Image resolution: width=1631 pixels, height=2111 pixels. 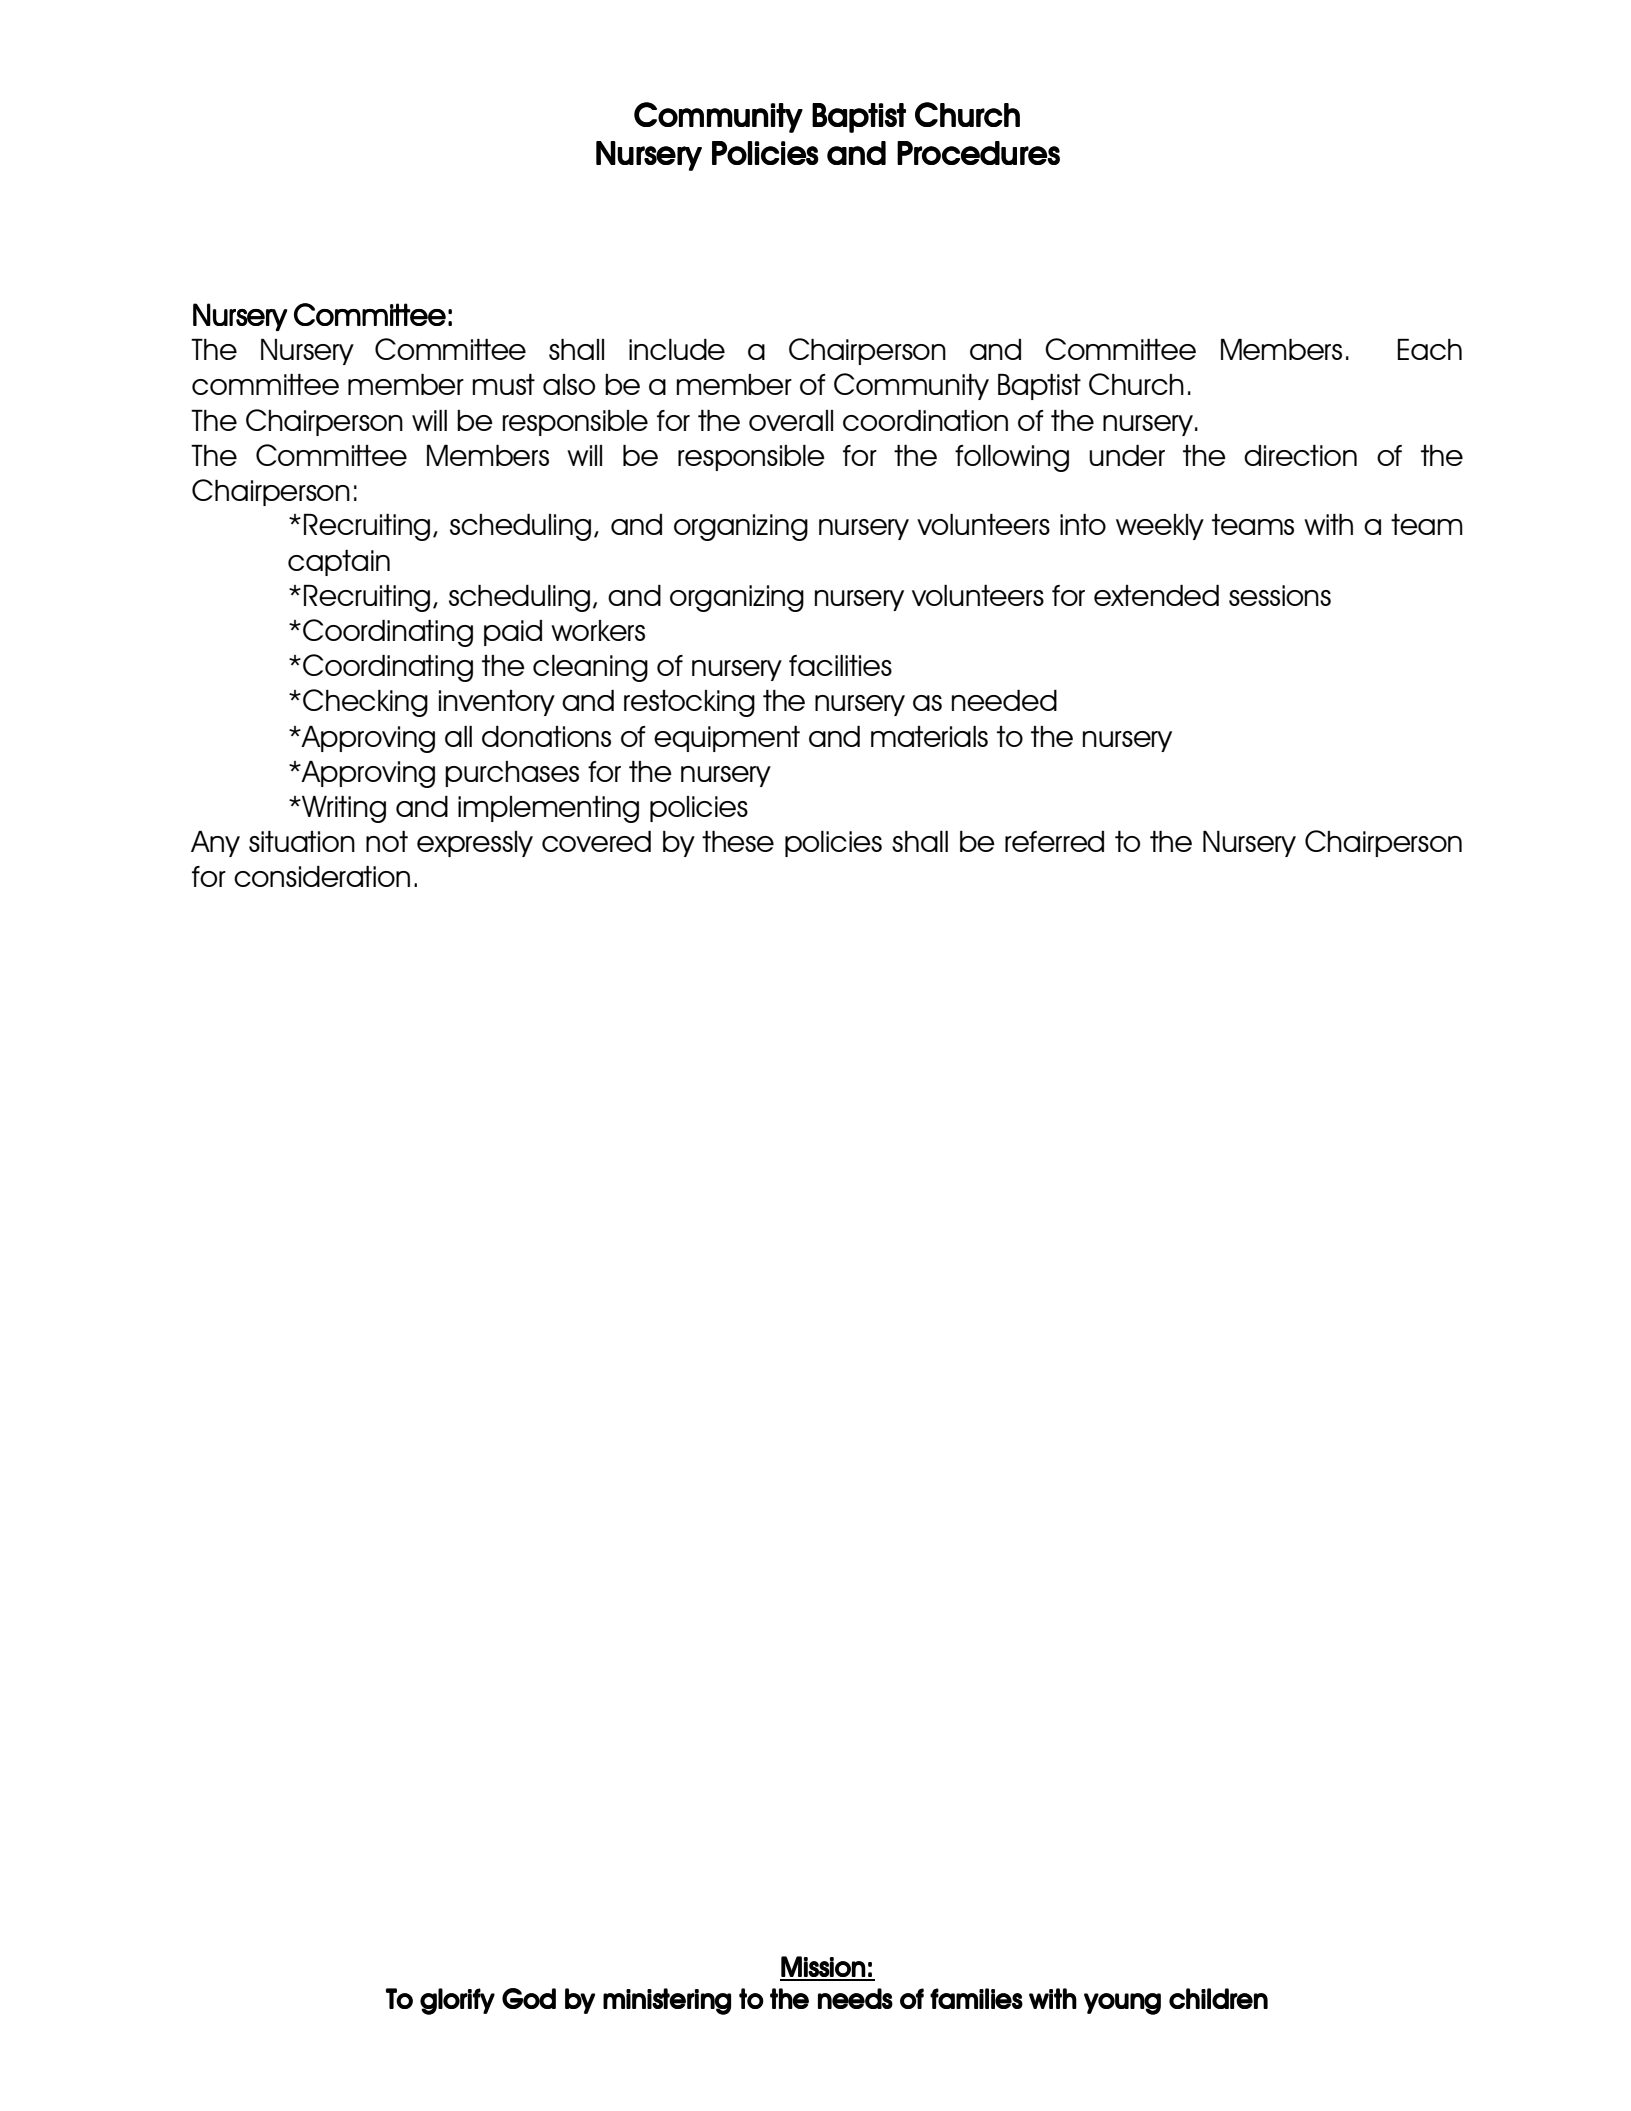 I want to click on direction, so click(x=1300, y=455).
